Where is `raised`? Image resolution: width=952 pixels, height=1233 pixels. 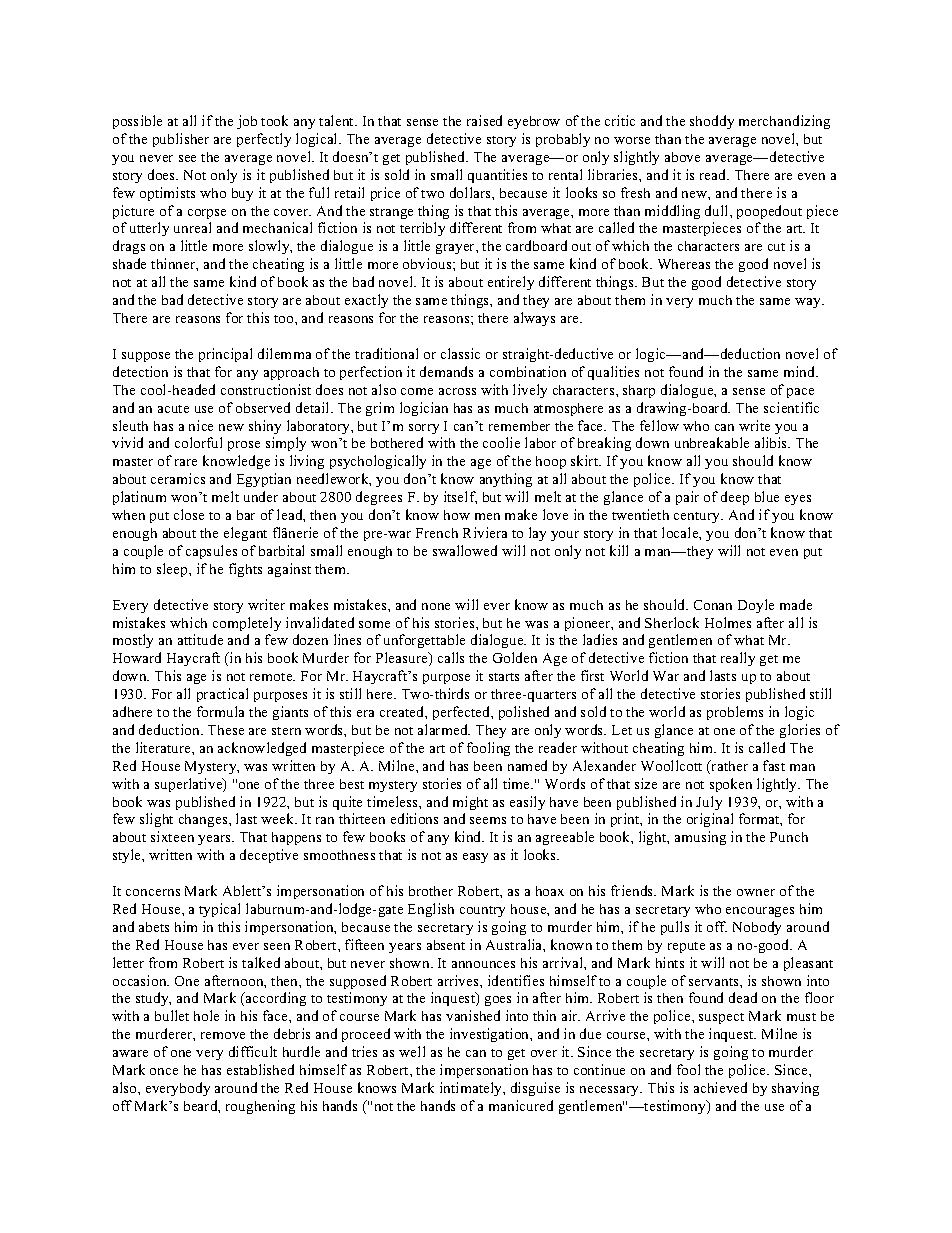 raised is located at coordinates (484, 120).
